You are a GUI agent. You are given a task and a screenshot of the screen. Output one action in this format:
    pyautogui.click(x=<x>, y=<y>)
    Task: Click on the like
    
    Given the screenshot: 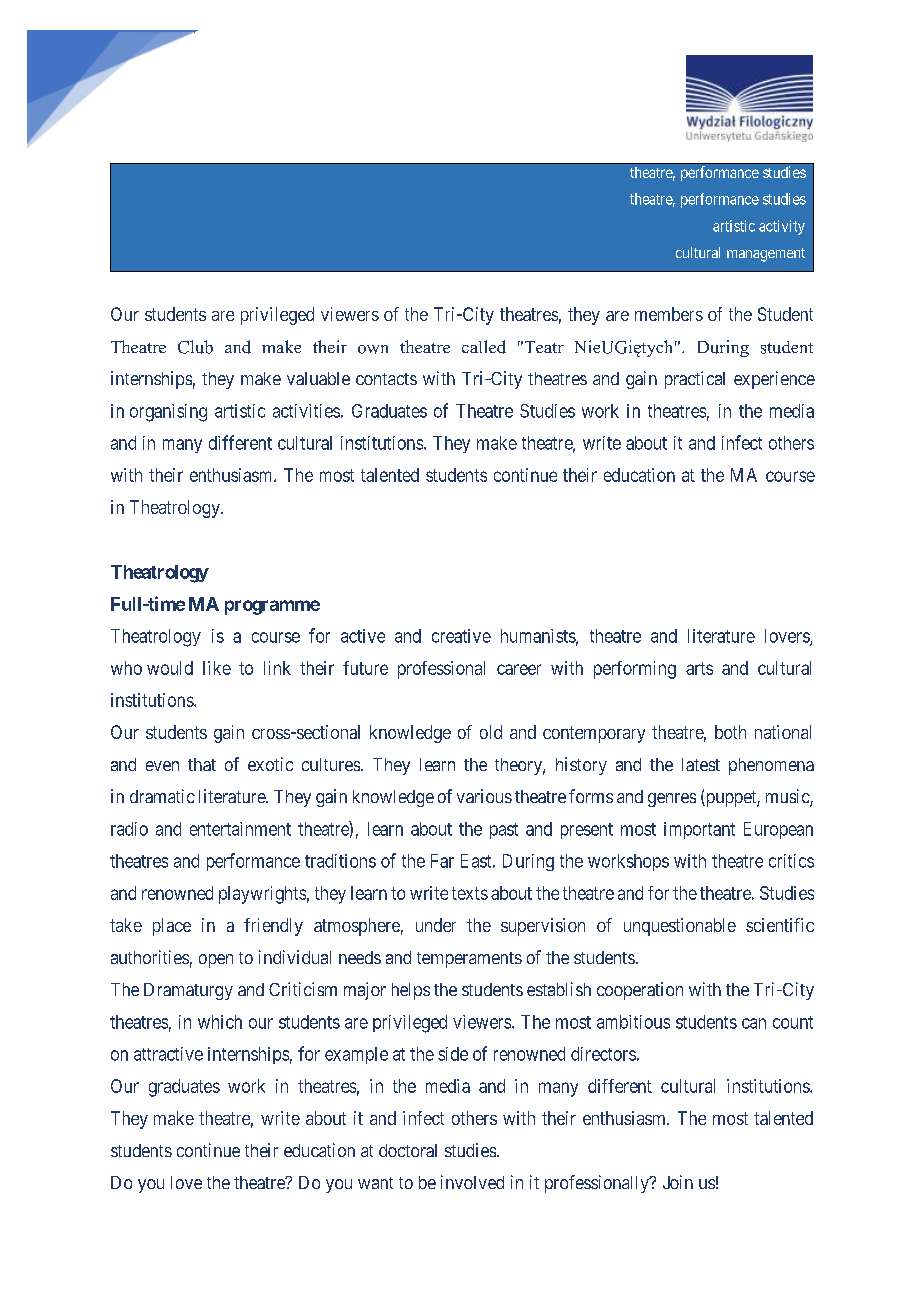 What is the action you would take?
    pyautogui.click(x=217, y=668)
